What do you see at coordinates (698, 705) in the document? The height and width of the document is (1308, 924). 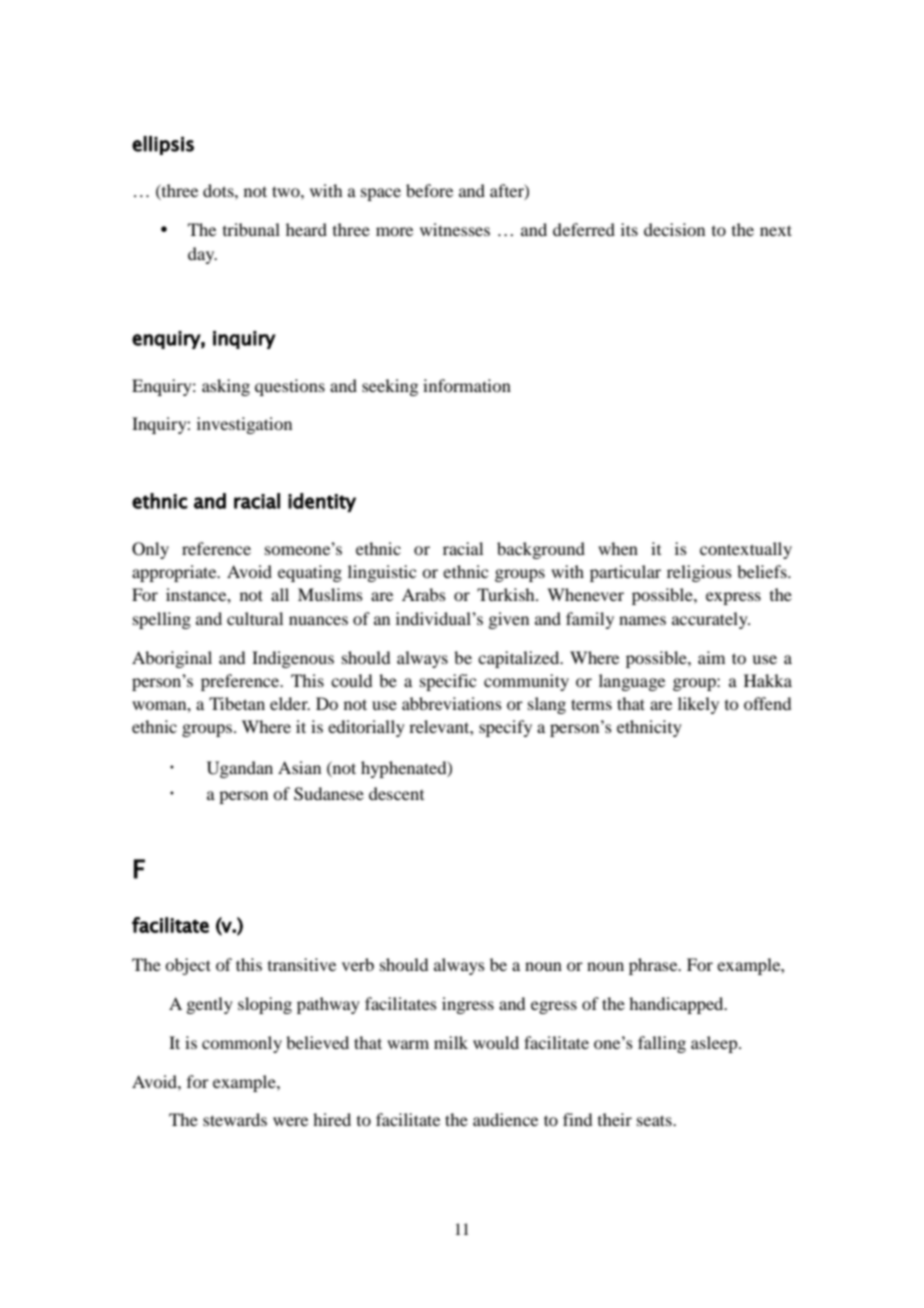 I see `likely` at bounding box center [698, 705].
